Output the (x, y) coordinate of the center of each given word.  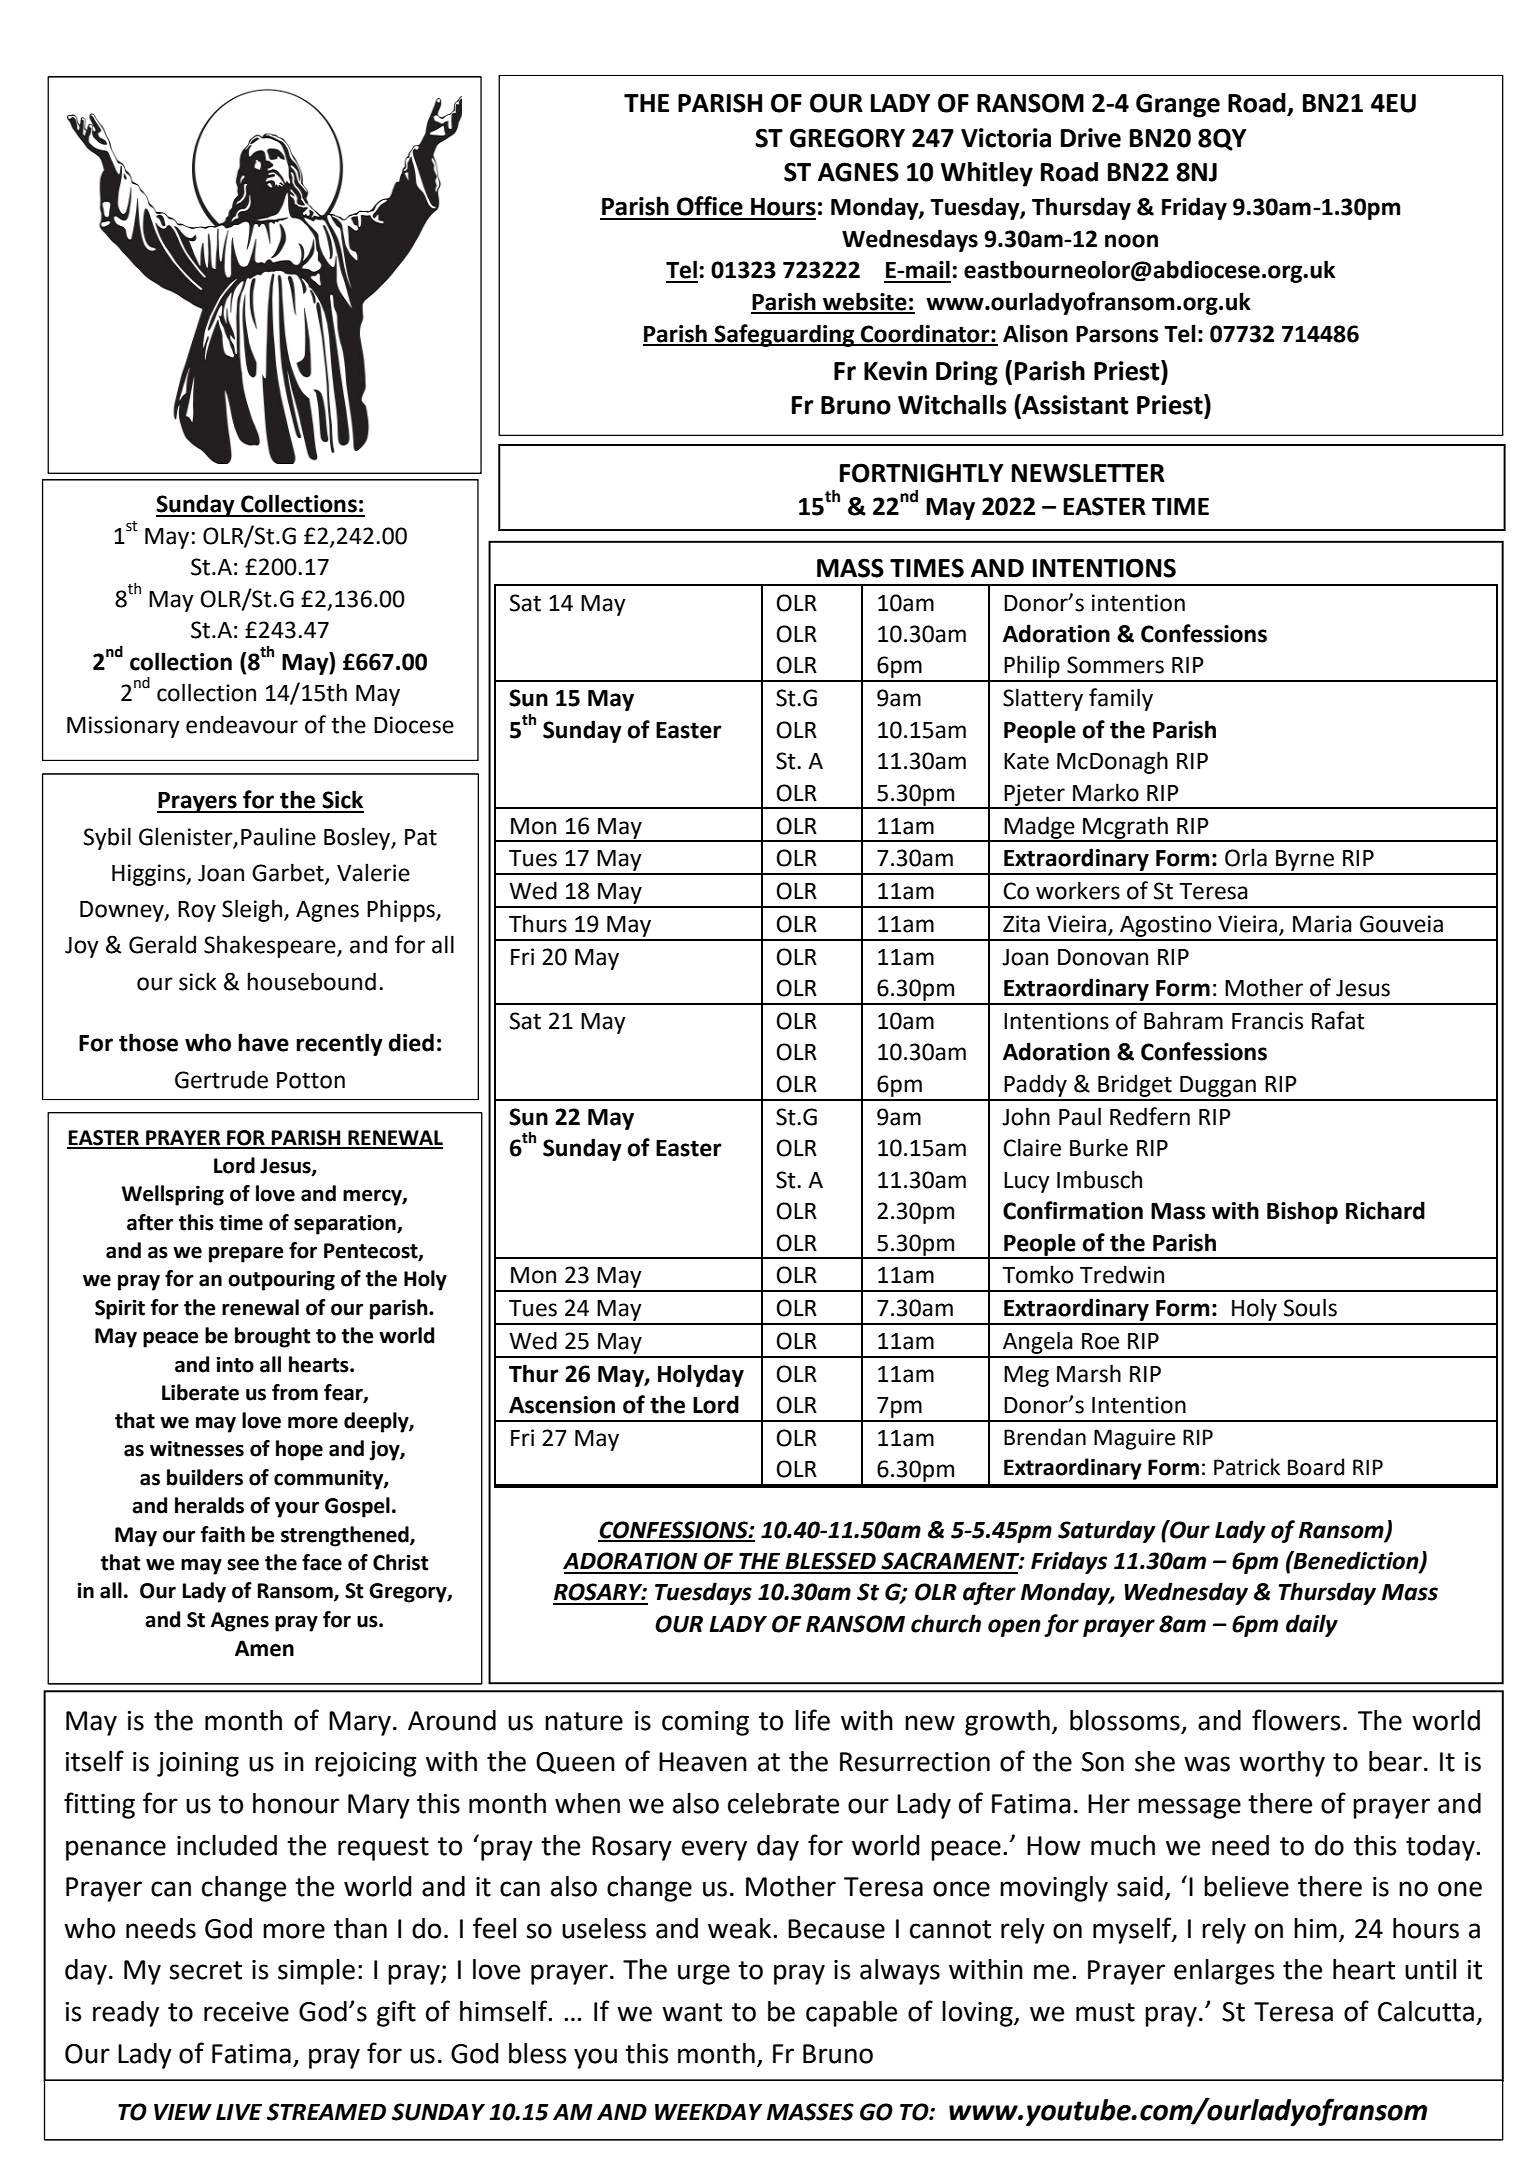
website (865, 302)
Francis (1267, 1021)
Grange (1178, 105)
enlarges (1224, 1972)
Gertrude (221, 1079)
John (1026, 1116)
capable (851, 2014)
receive (246, 2012)
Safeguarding (785, 335)
